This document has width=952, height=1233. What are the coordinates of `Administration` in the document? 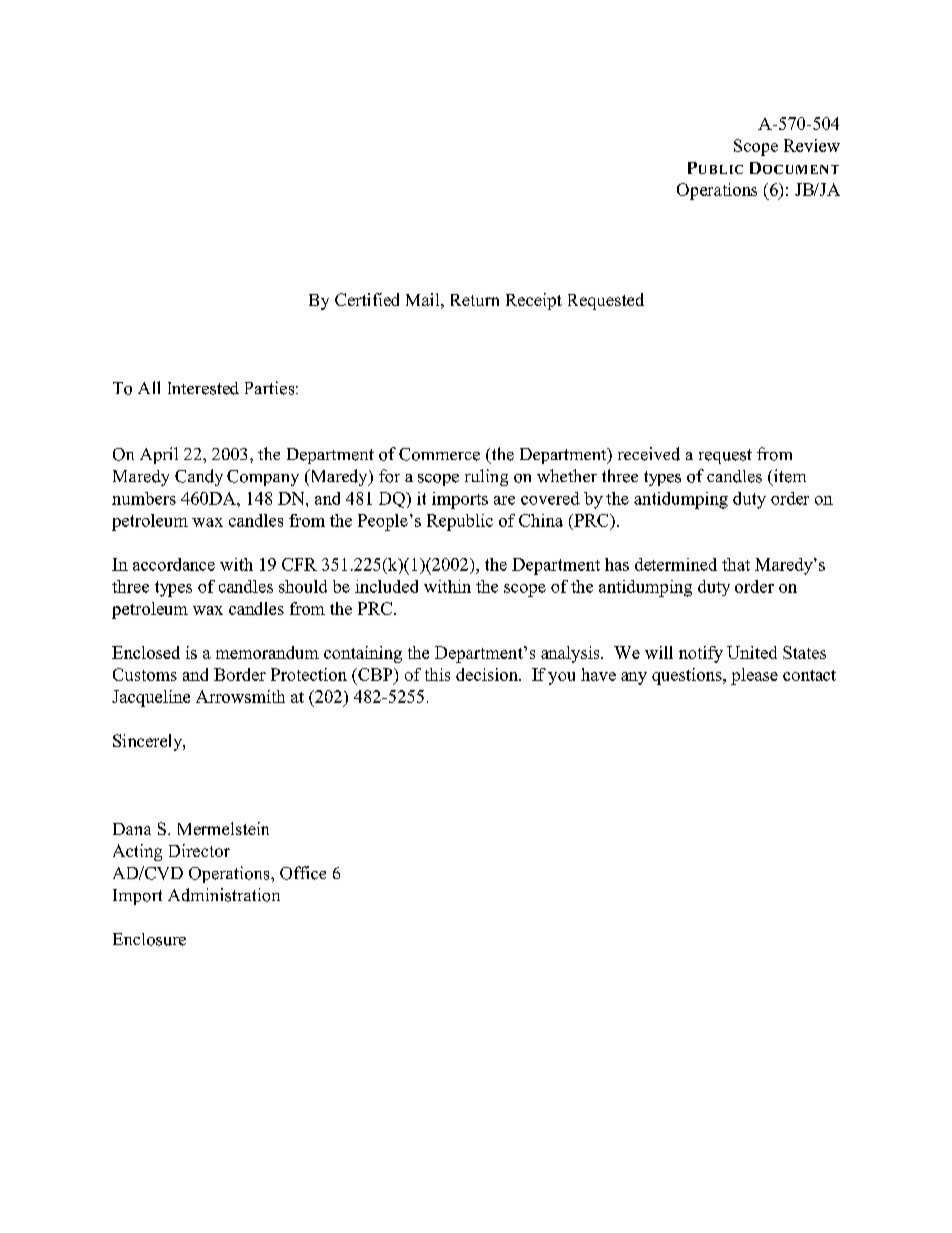 It's located at (224, 895).
